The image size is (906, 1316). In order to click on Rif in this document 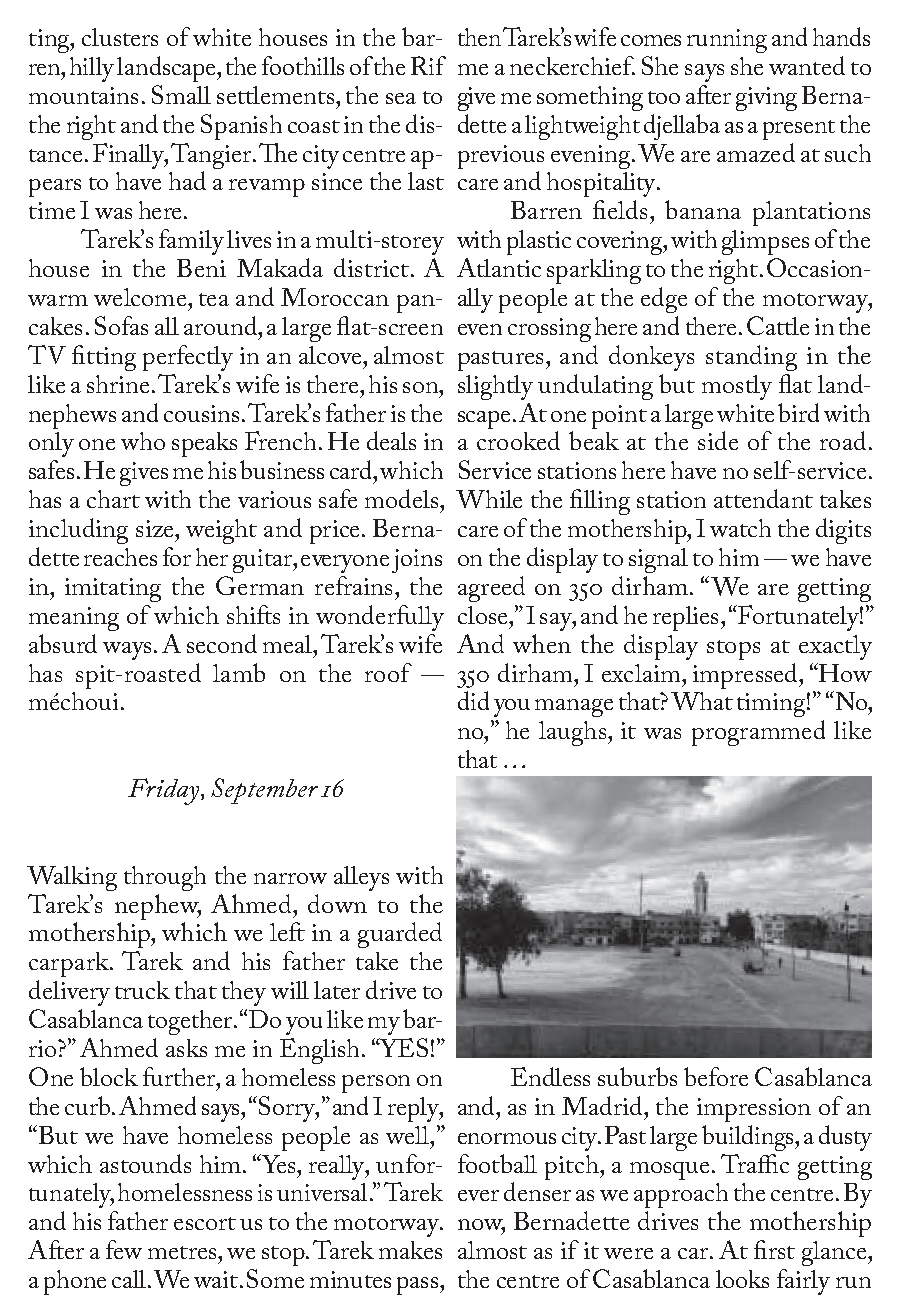, I will do `click(428, 65)`.
